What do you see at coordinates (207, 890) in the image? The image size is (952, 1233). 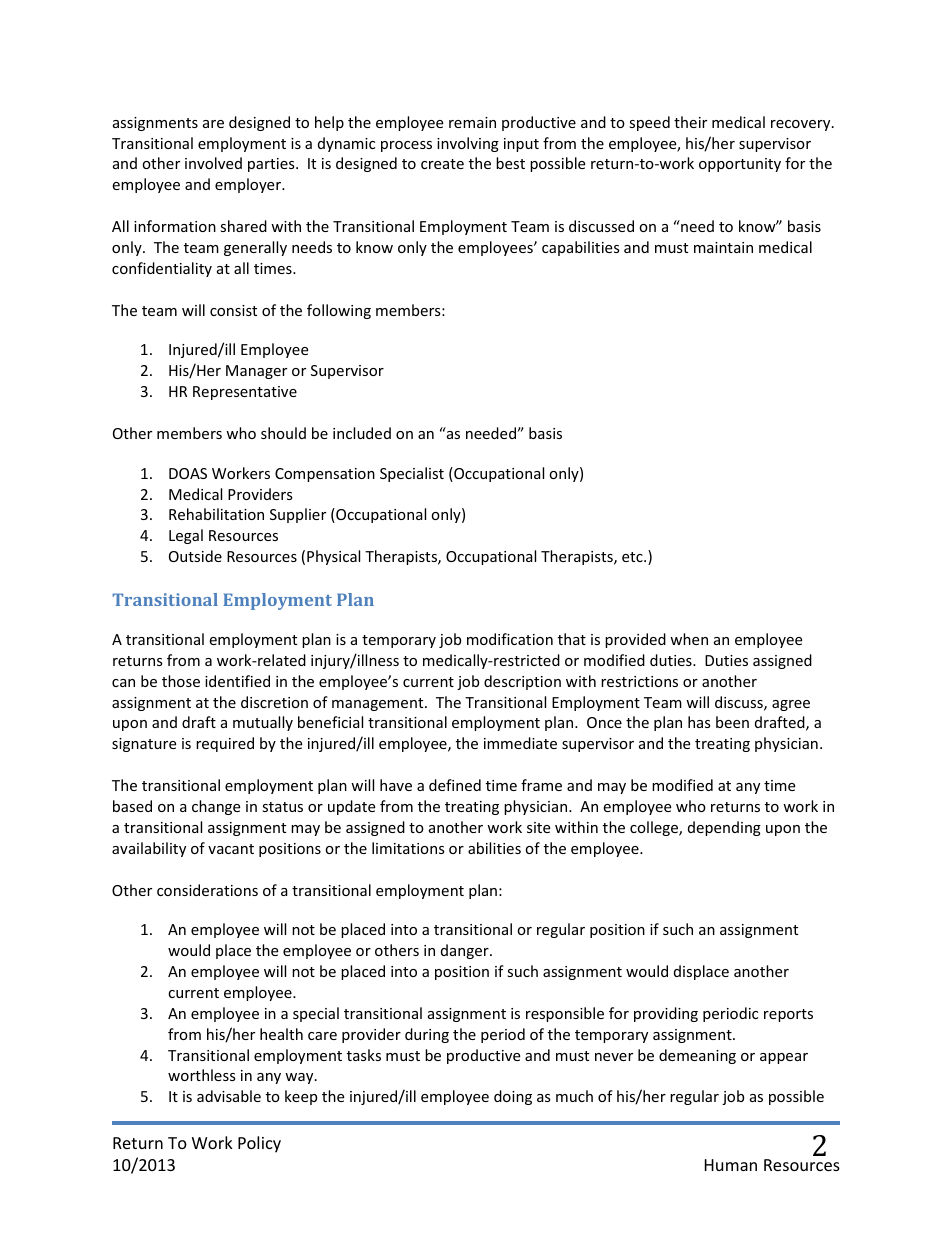 I see `considerations` at bounding box center [207, 890].
